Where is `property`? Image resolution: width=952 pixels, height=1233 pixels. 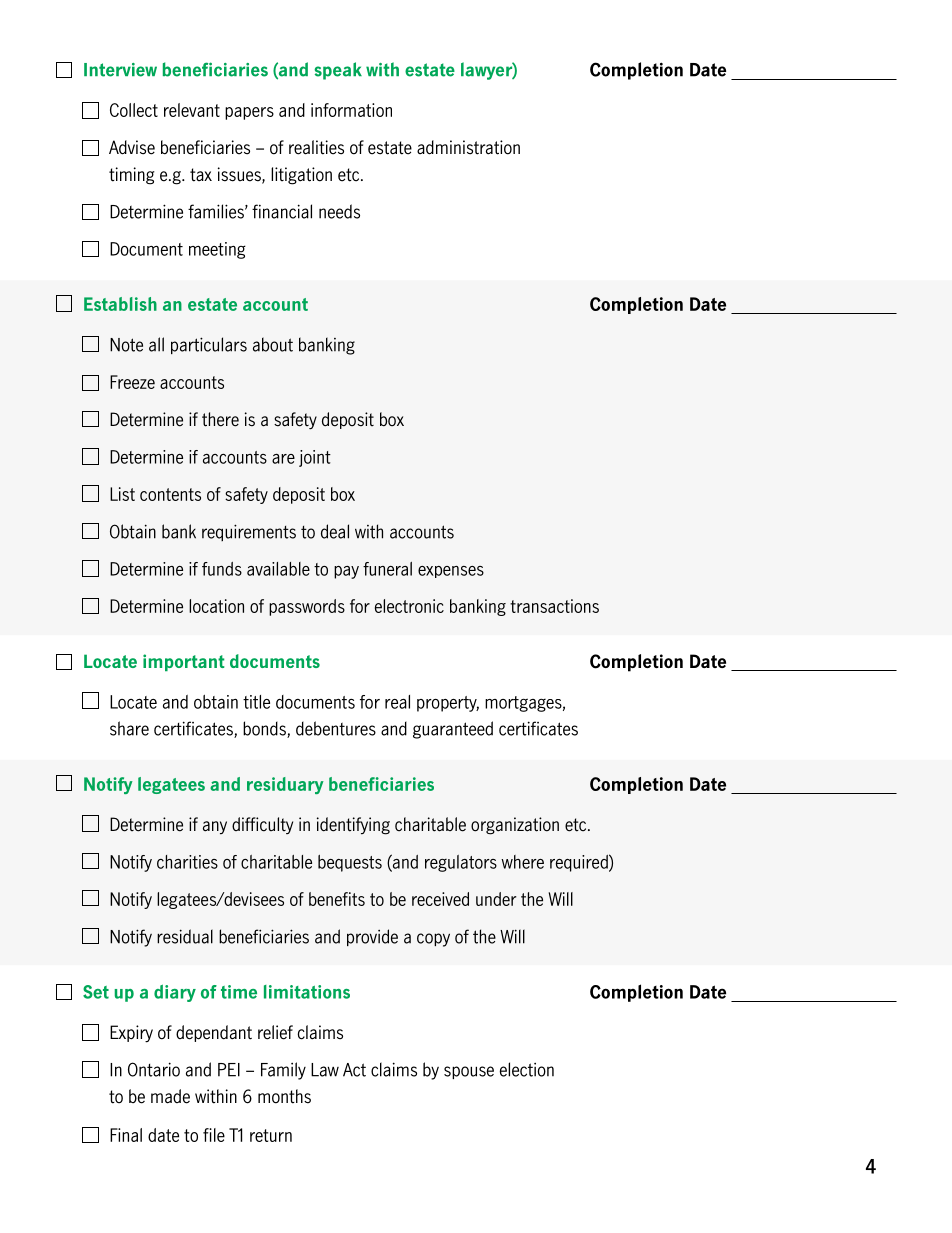
property is located at coordinates (448, 704).
